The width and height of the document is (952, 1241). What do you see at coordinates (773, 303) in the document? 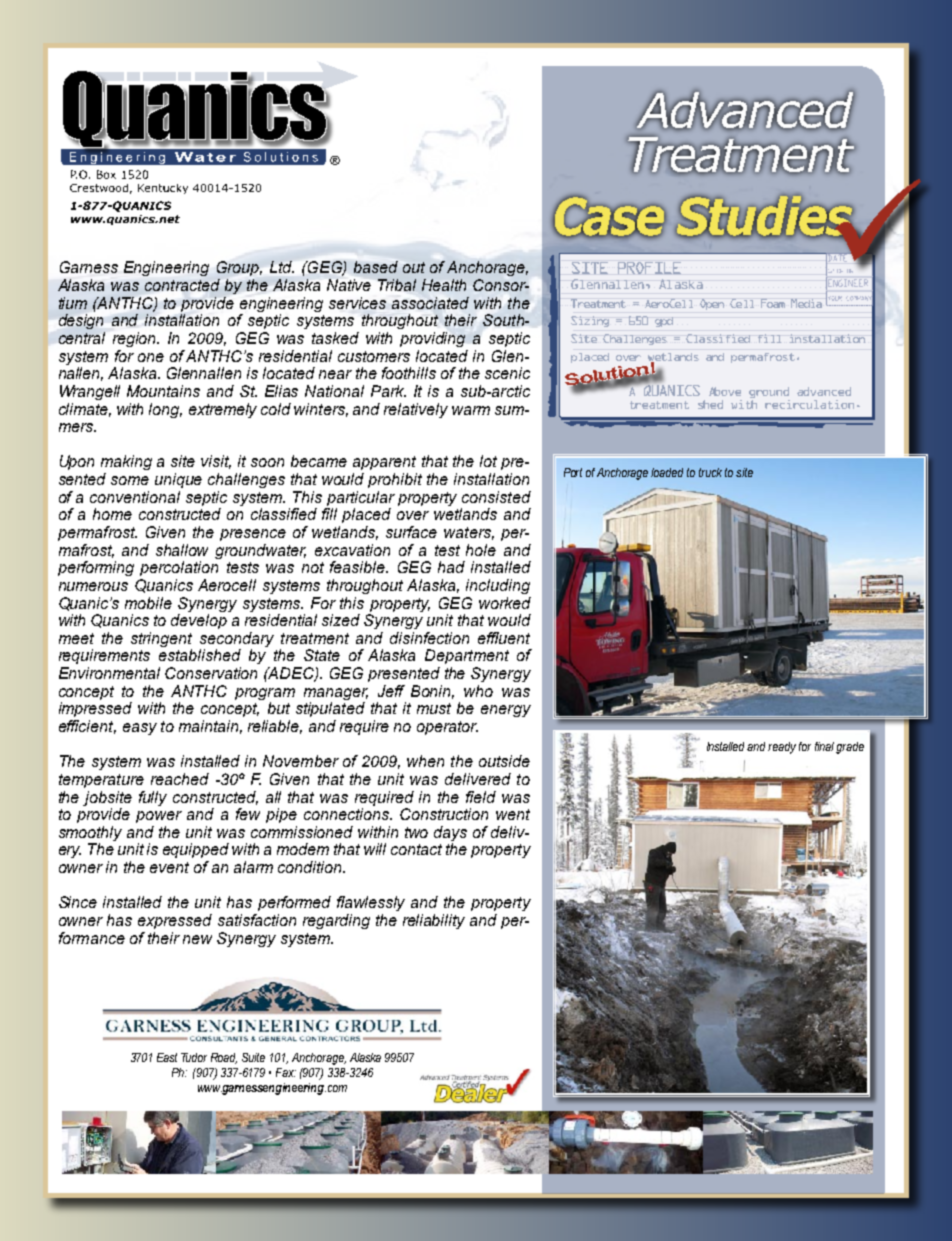
I see `Foam` at bounding box center [773, 303].
